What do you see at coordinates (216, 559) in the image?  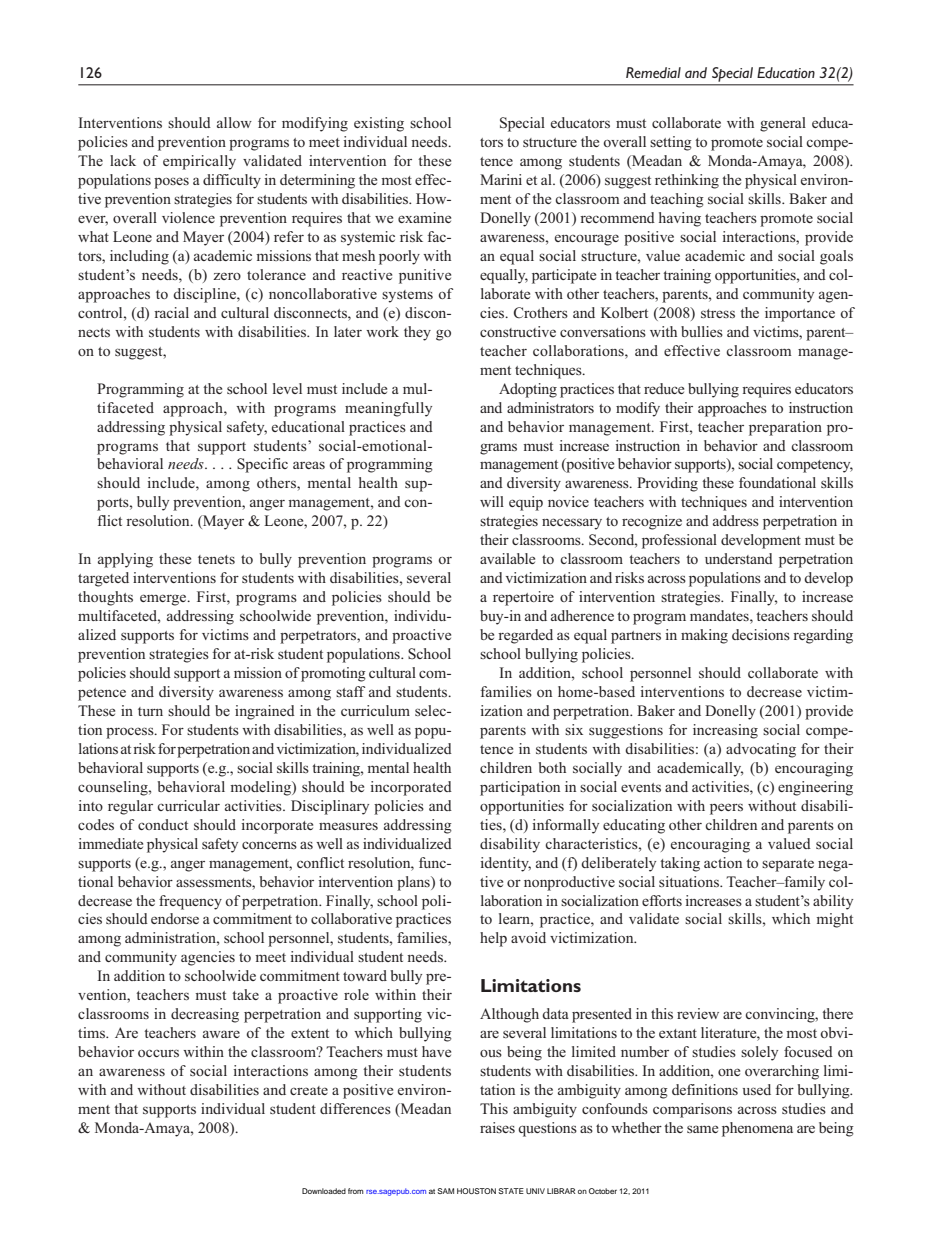 I see `tenets` at bounding box center [216, 559].
